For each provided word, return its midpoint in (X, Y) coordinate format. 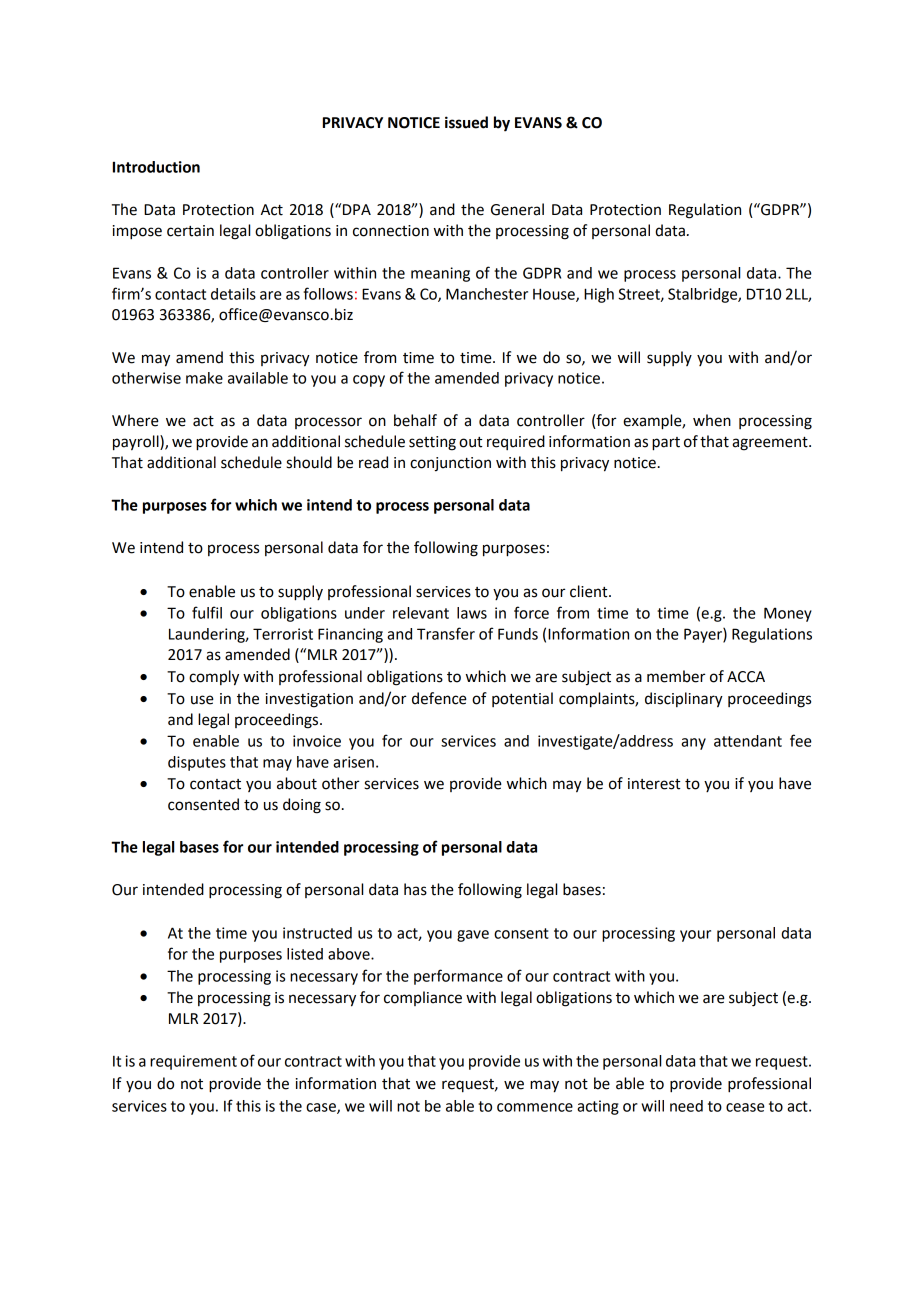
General (517, 209)
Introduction (156, 167)
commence (535, 1107)
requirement (193, 1062)
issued (466, 122)
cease (745, 1107)
